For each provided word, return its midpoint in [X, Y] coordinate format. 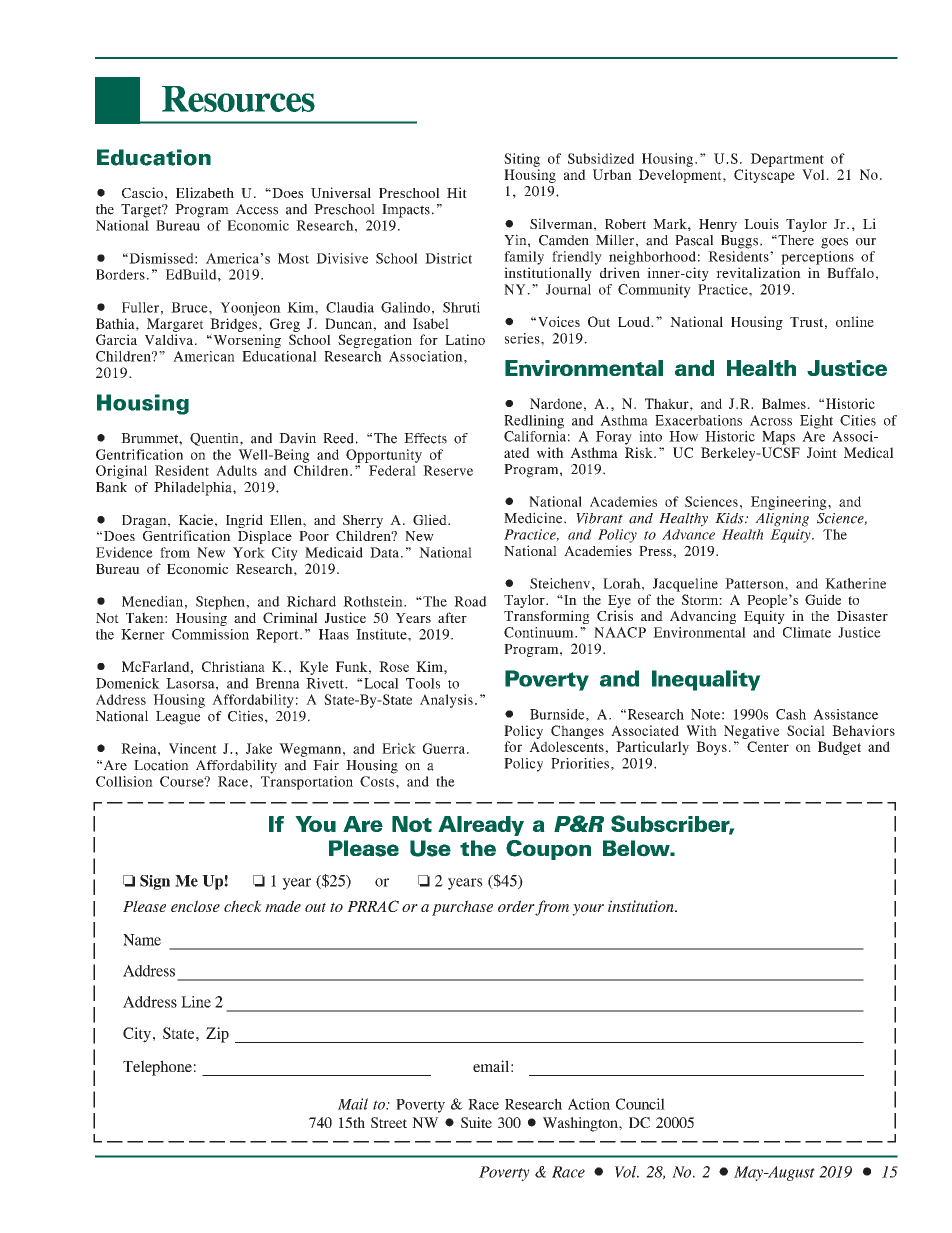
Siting [522, 160]
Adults [236, 470]
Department [787, 160]
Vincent [193, 748]
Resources [238, 99]
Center [768, 746]
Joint [822, 452]
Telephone [157, 1068]
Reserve [448, 470]
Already [481, 826]
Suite [476, 1122]
